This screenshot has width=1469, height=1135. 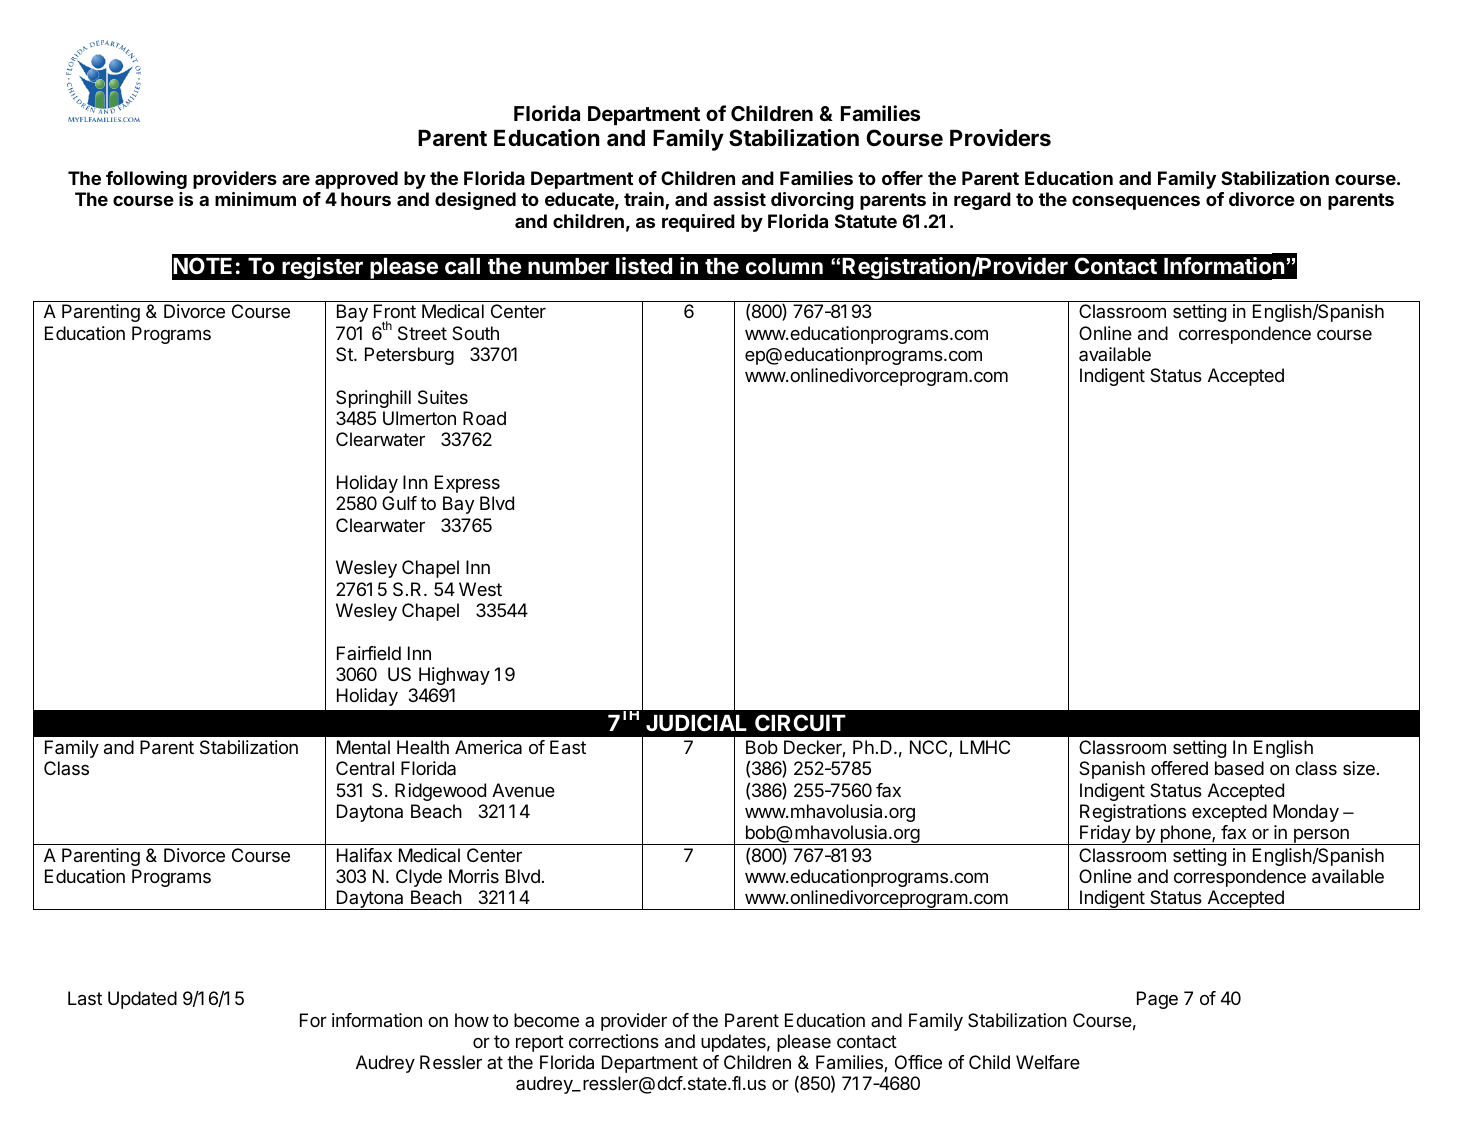 What do you see at coordinates (369, 653) in the screenshot?
I see `Fairfield` at bounding box center [369, 653].
